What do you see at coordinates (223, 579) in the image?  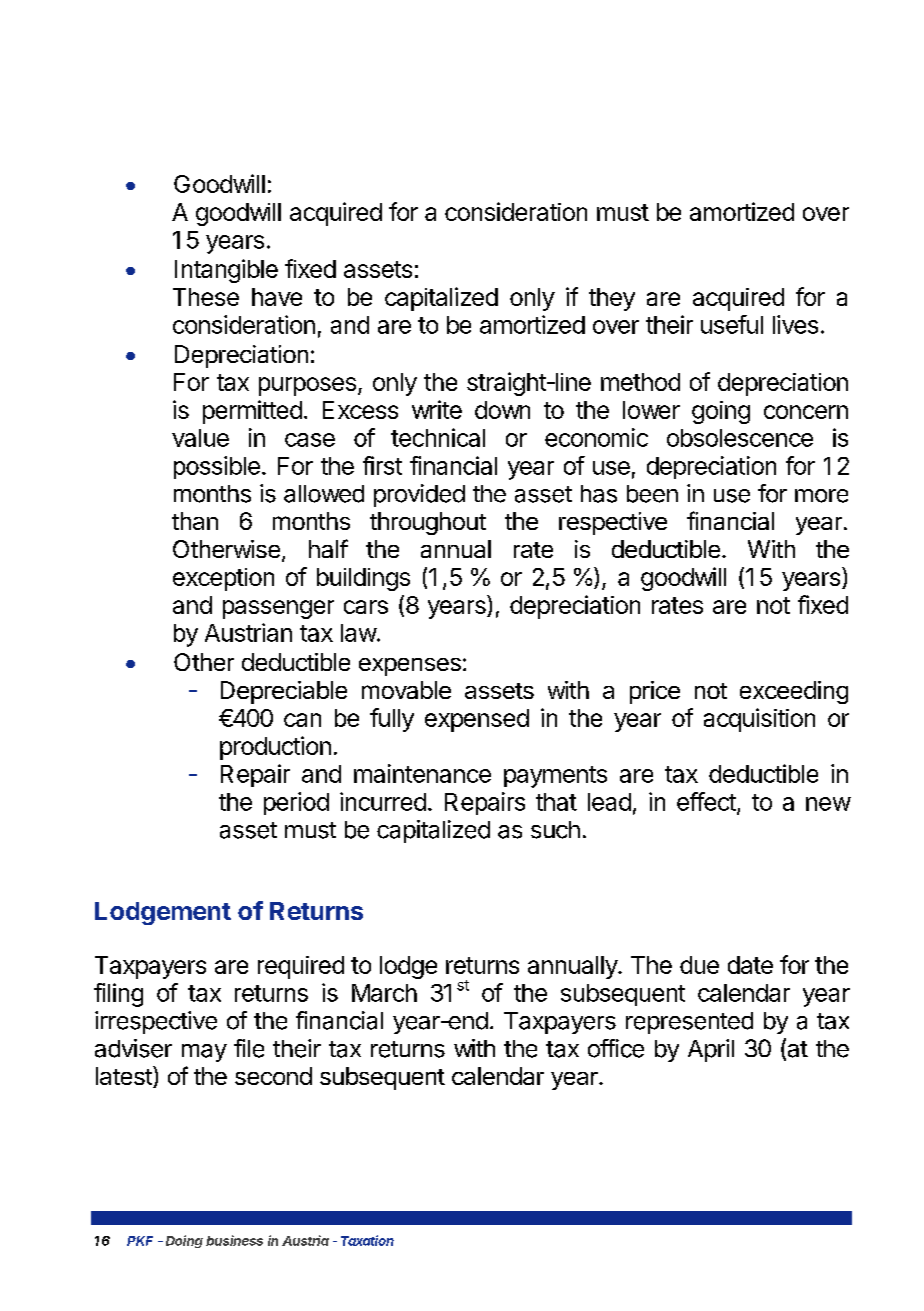 I see `exception` at bounding box center [223, 579].
